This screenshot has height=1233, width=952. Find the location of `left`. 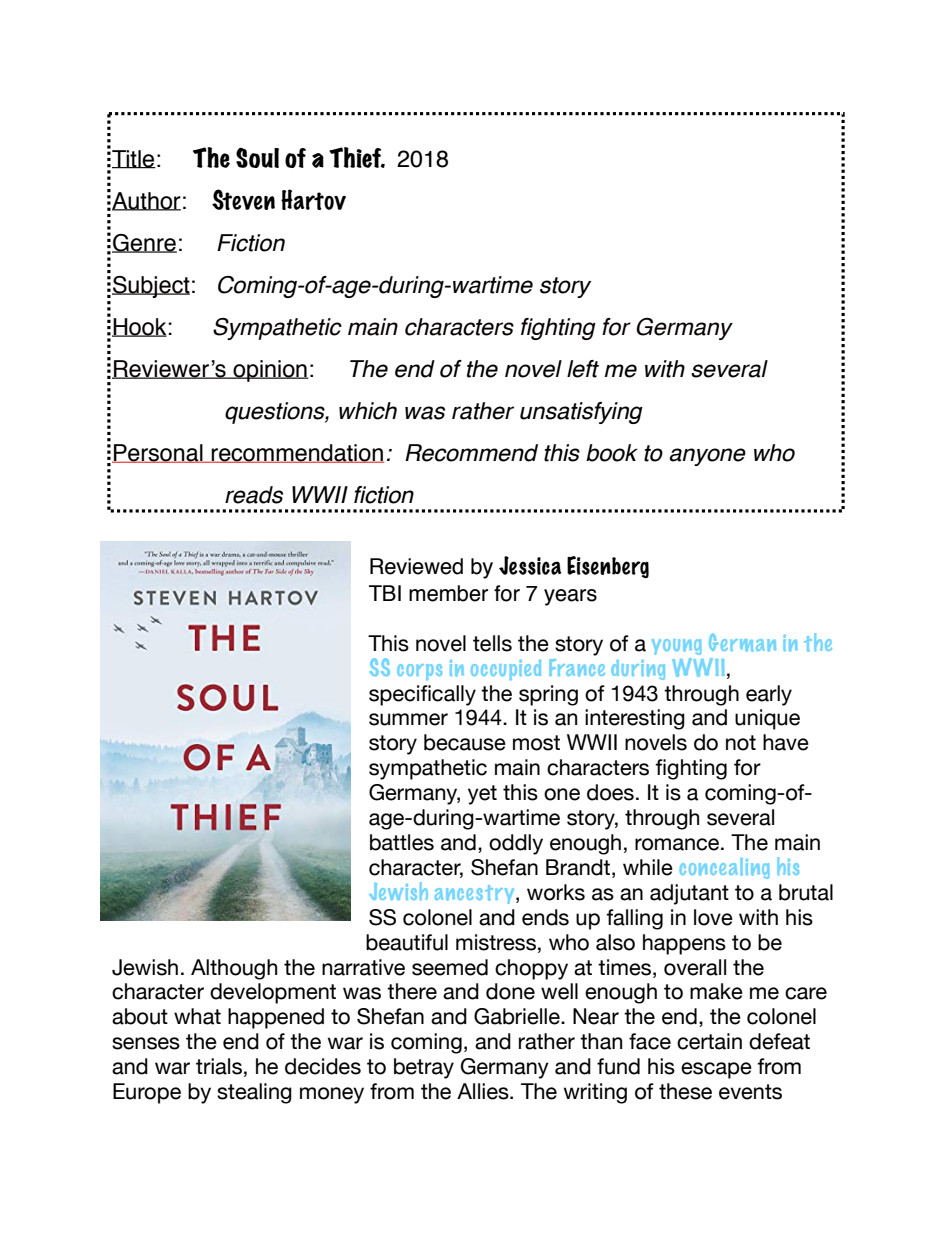

left is located at coordinates (583, 369).
